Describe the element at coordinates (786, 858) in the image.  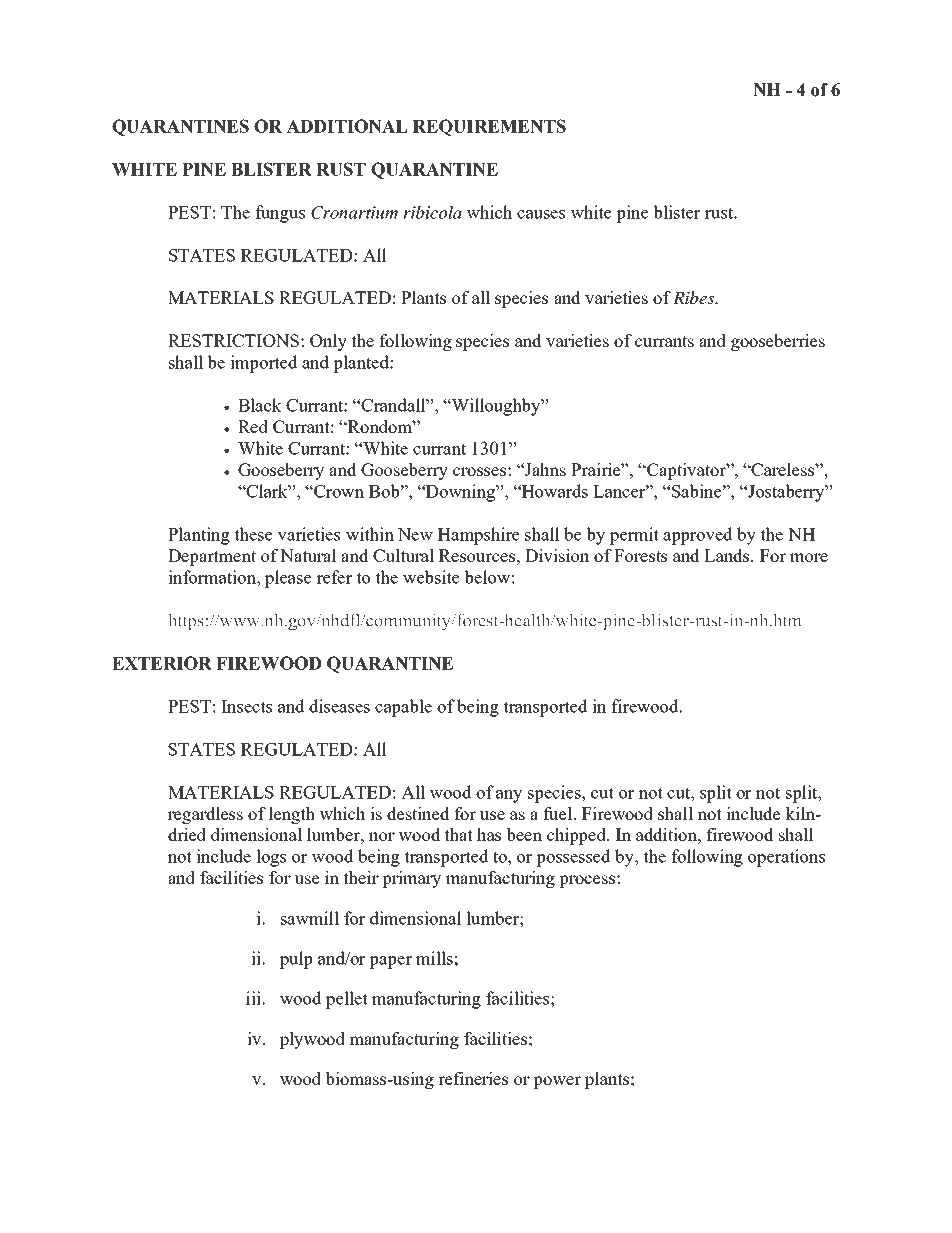
I see `operations` at that location.
